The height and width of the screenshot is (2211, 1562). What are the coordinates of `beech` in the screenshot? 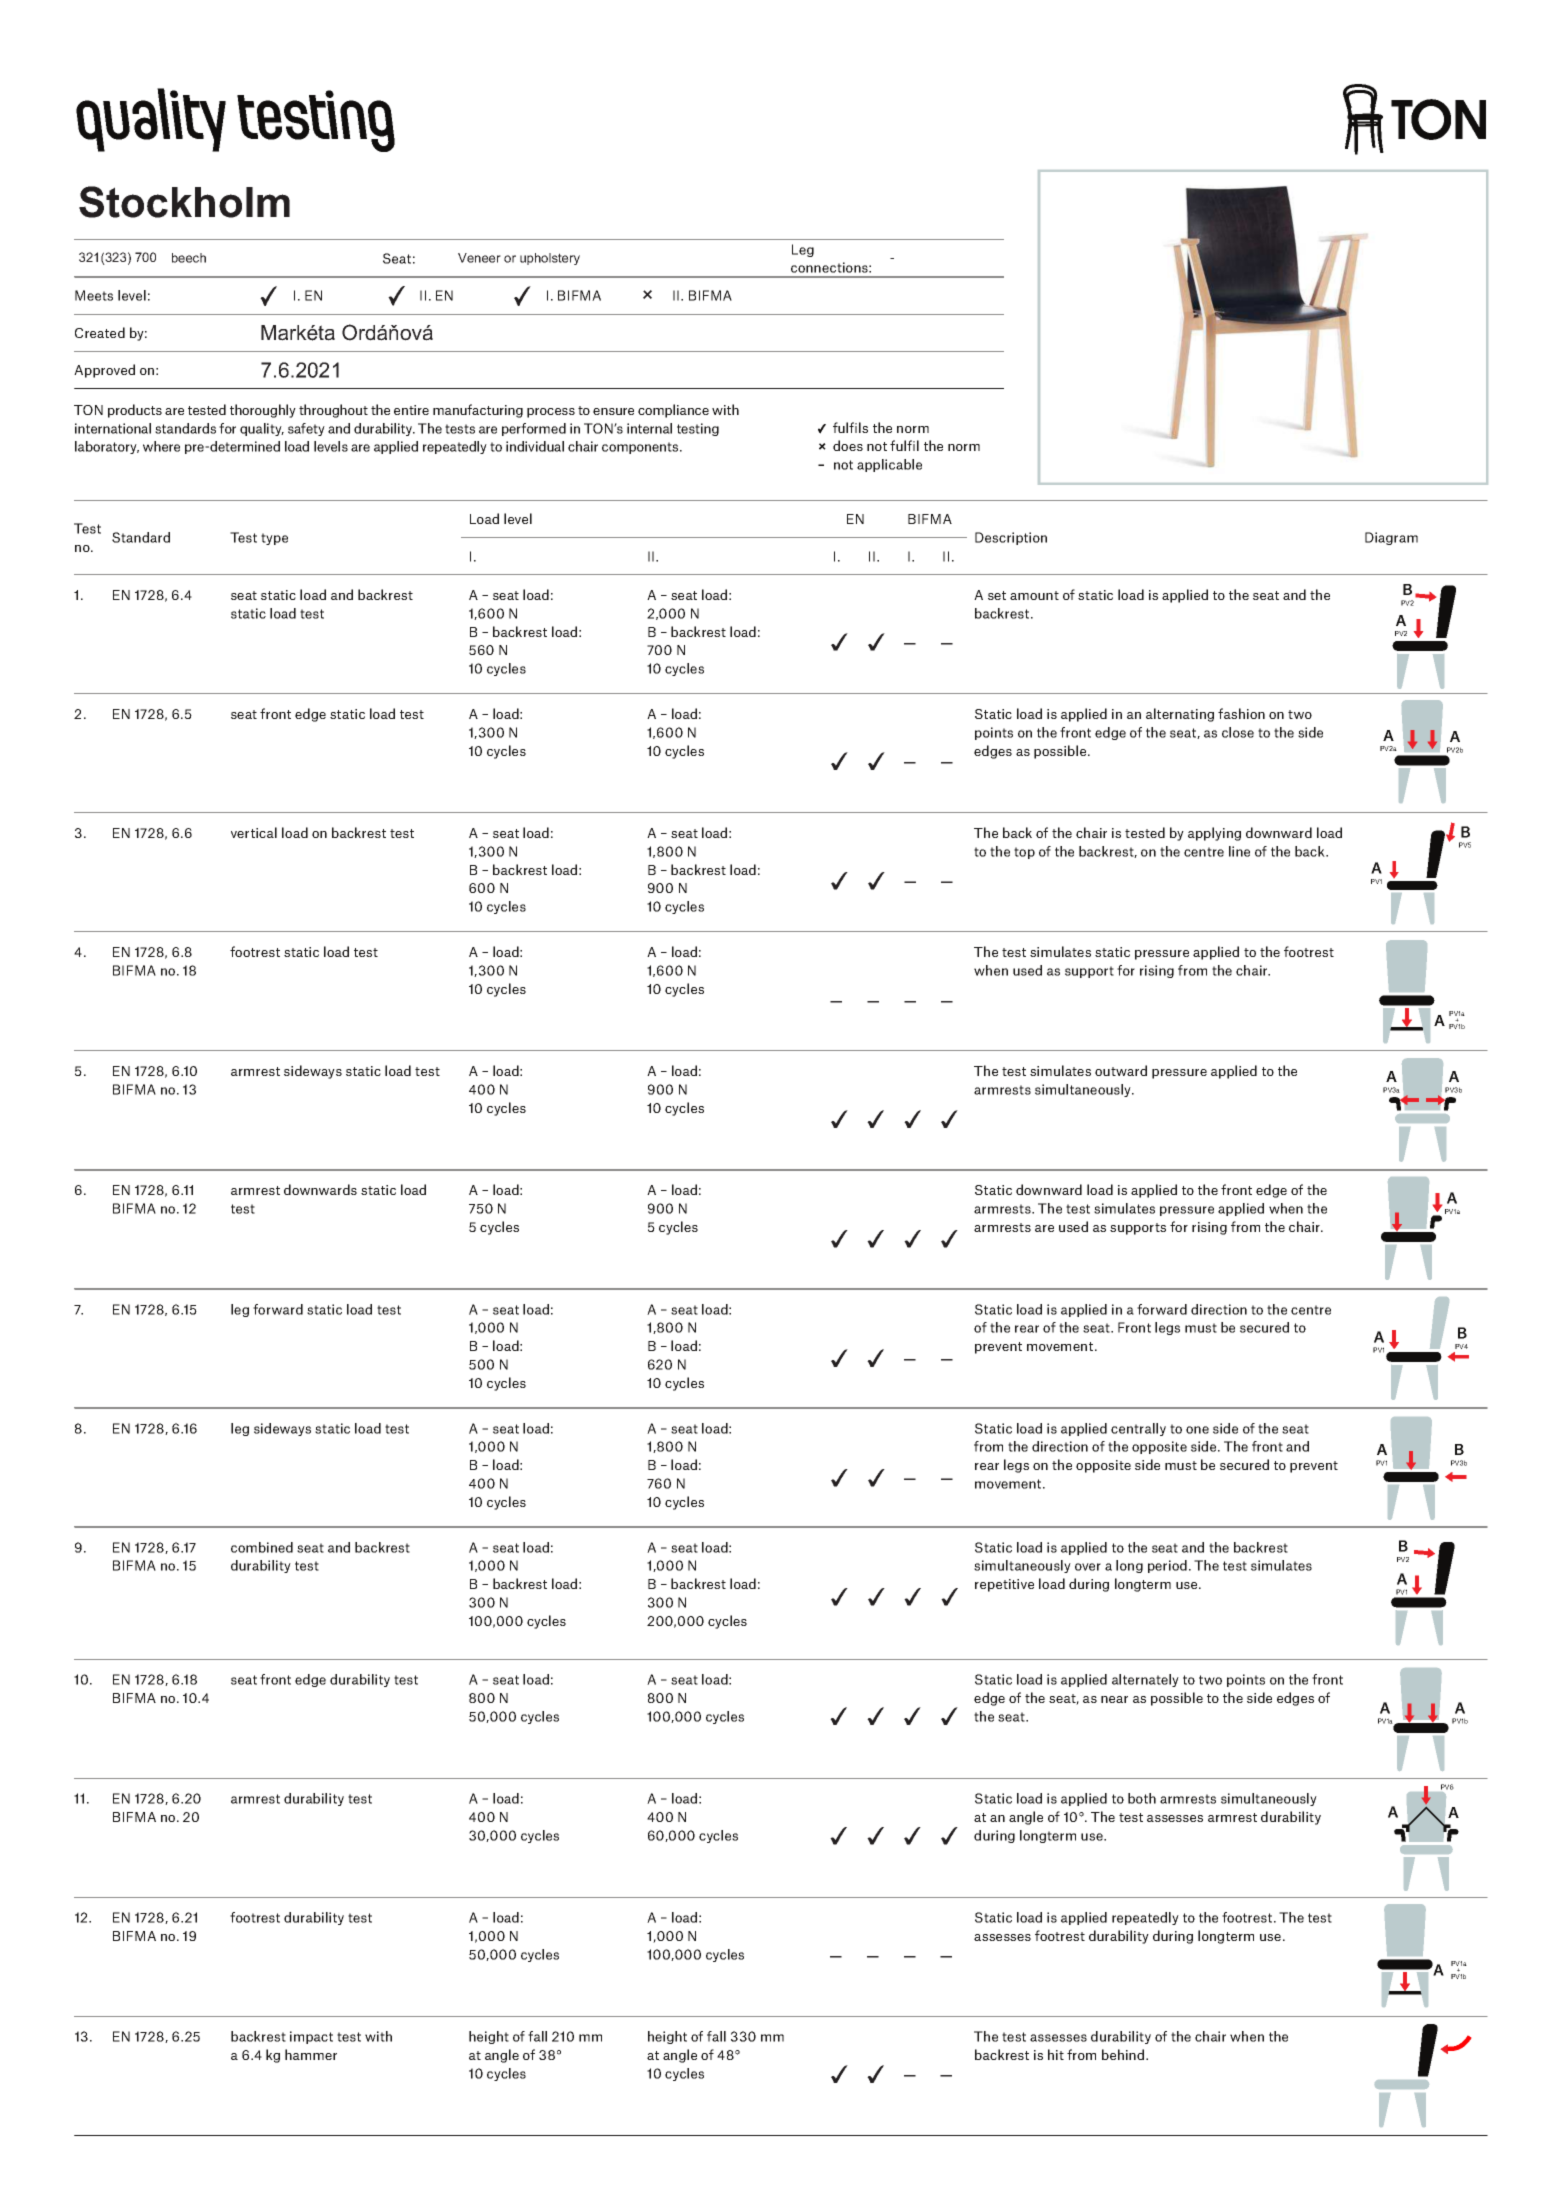 It's located at (189, 258).
